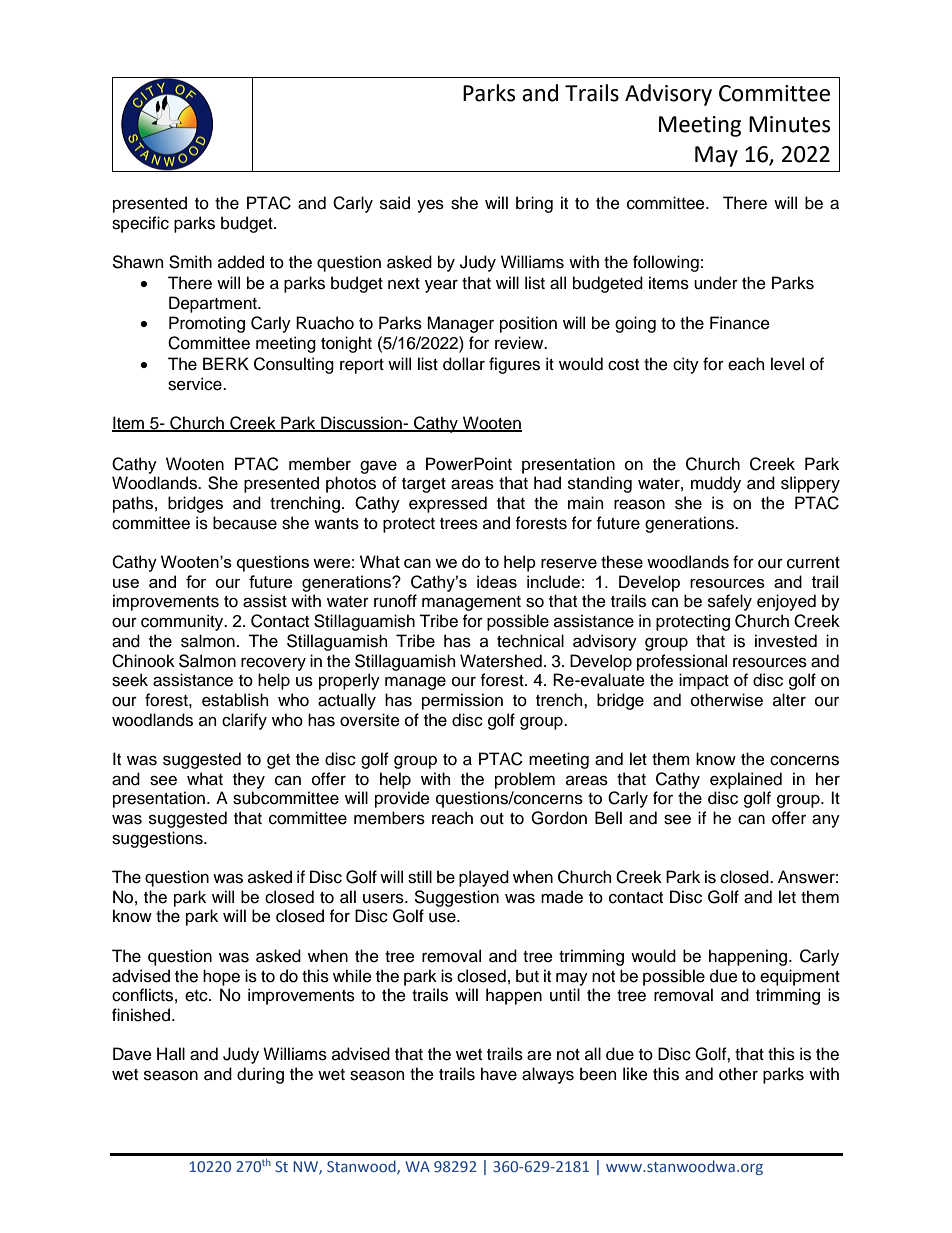 Image resolution: width=952 pixels, height=1233 pixels. Describe the element at coordinates (789, 124) in the image. I see `Minutes` at that location.
